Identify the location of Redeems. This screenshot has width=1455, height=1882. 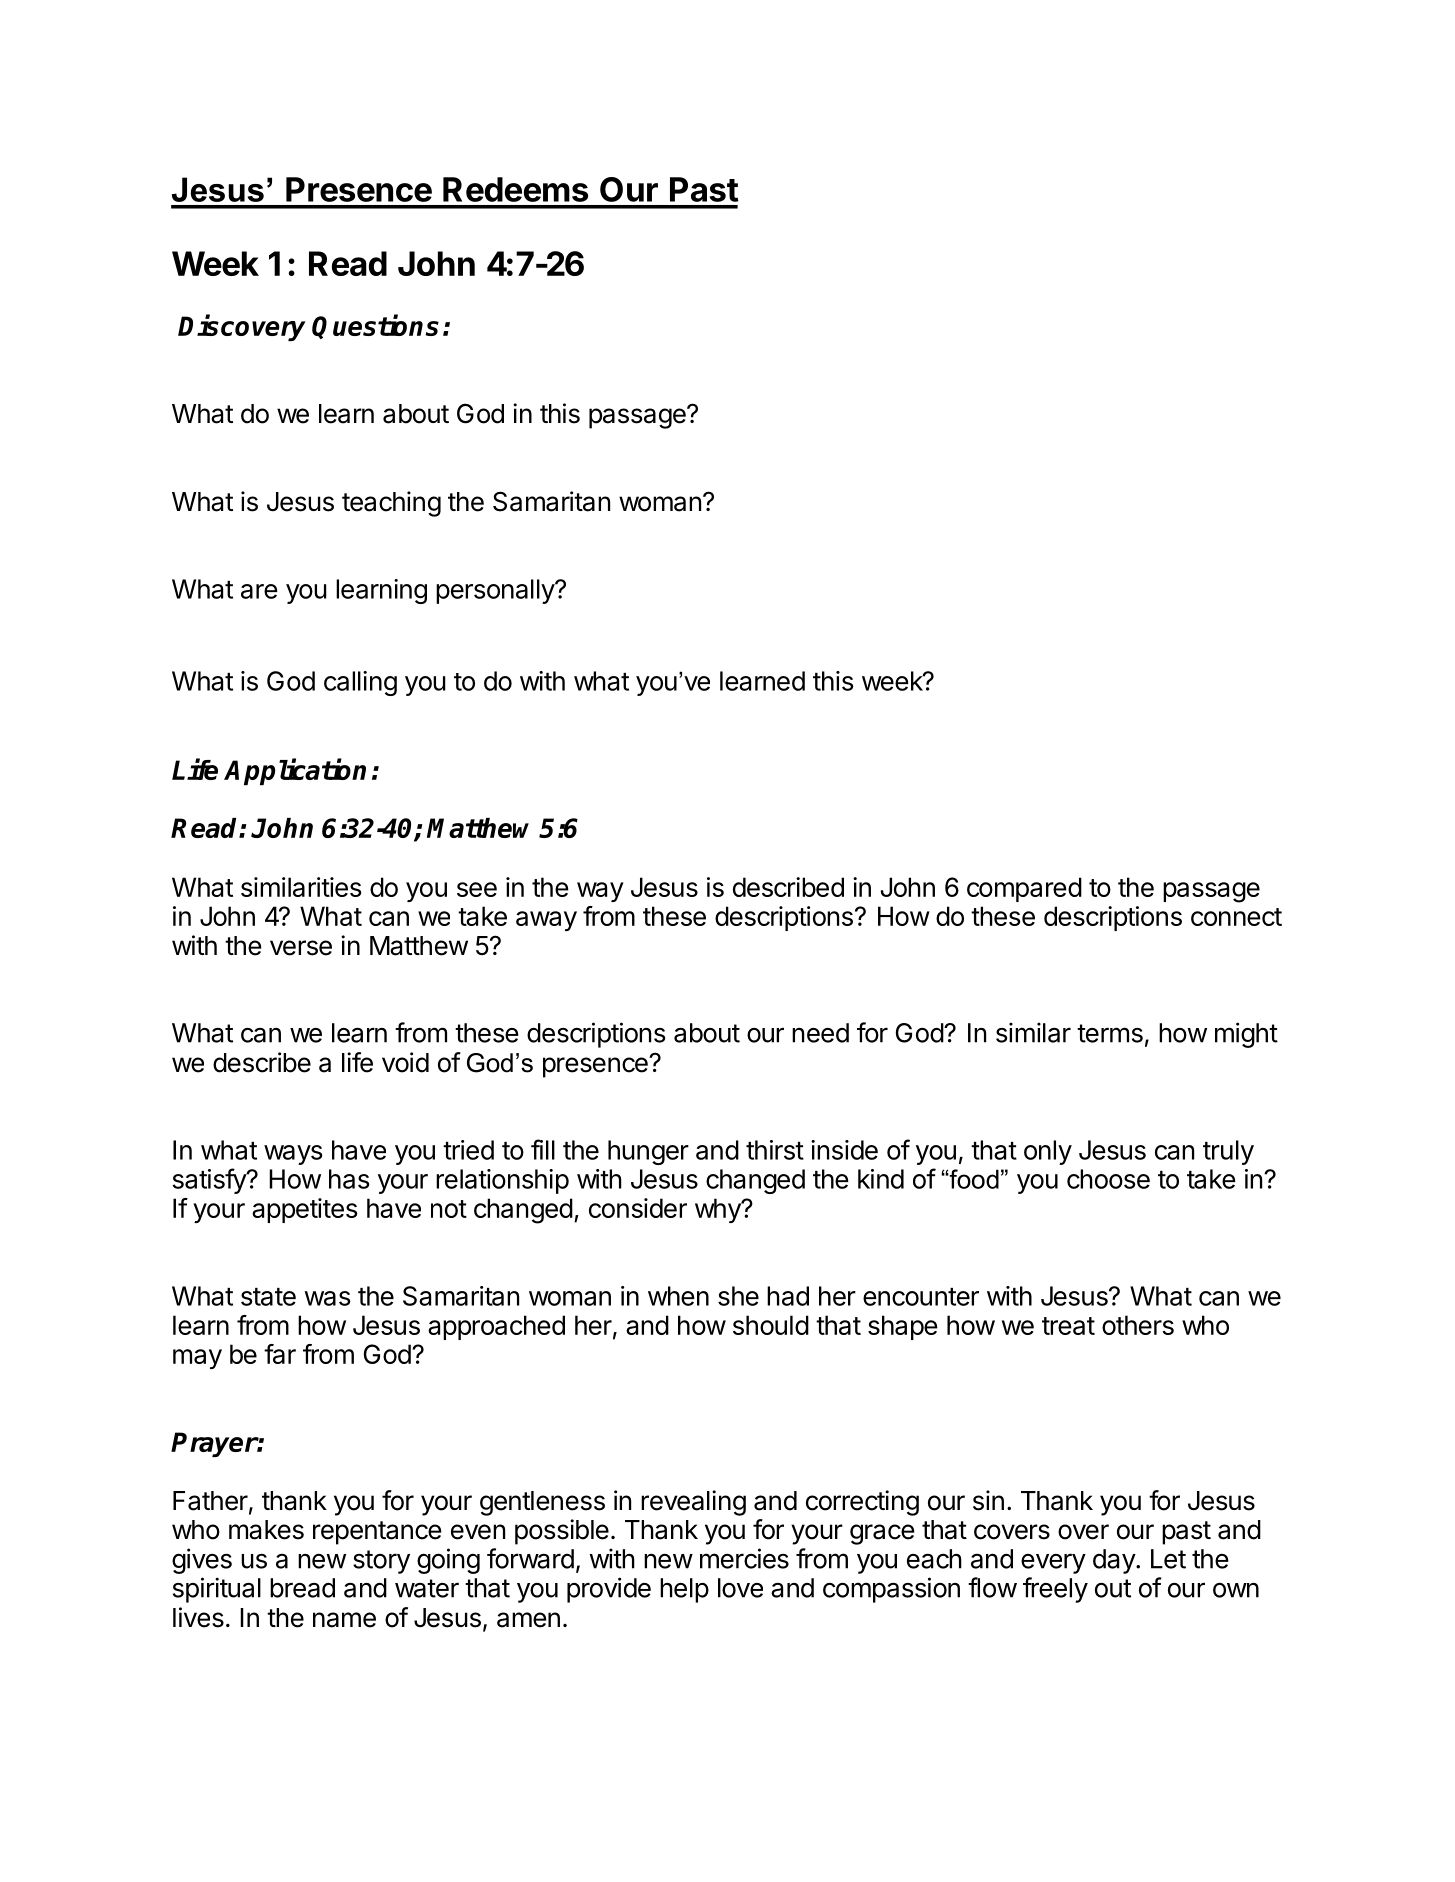
(515, 189).
